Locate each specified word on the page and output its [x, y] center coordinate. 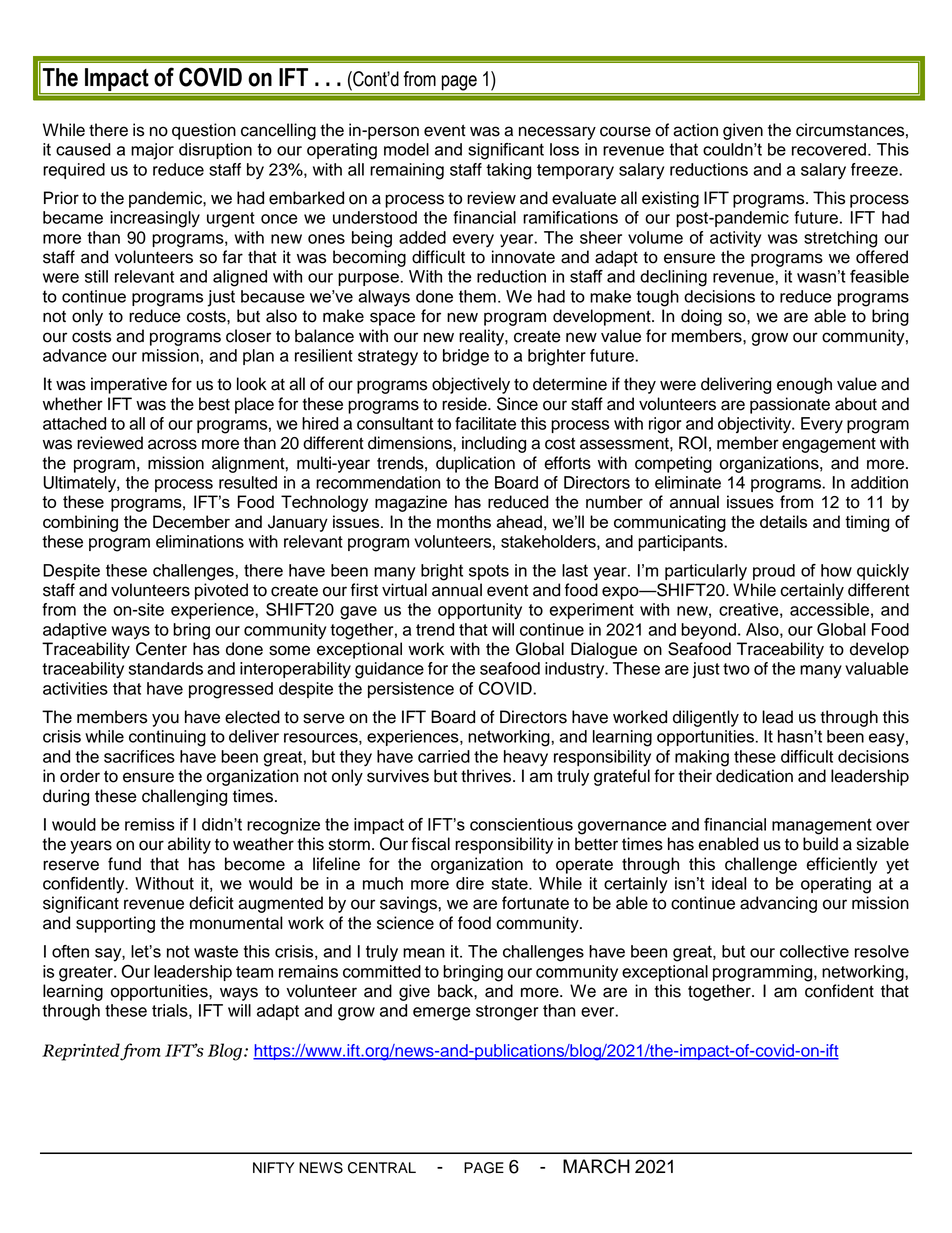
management [822, 826]
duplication [475, 464]
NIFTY [273, 1167]
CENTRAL [382, 1168]
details [783, 521]
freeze [875, 169]
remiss [150, 824]
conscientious [521, 824]
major [152, 151]
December [191, 521]
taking [508, 171]
